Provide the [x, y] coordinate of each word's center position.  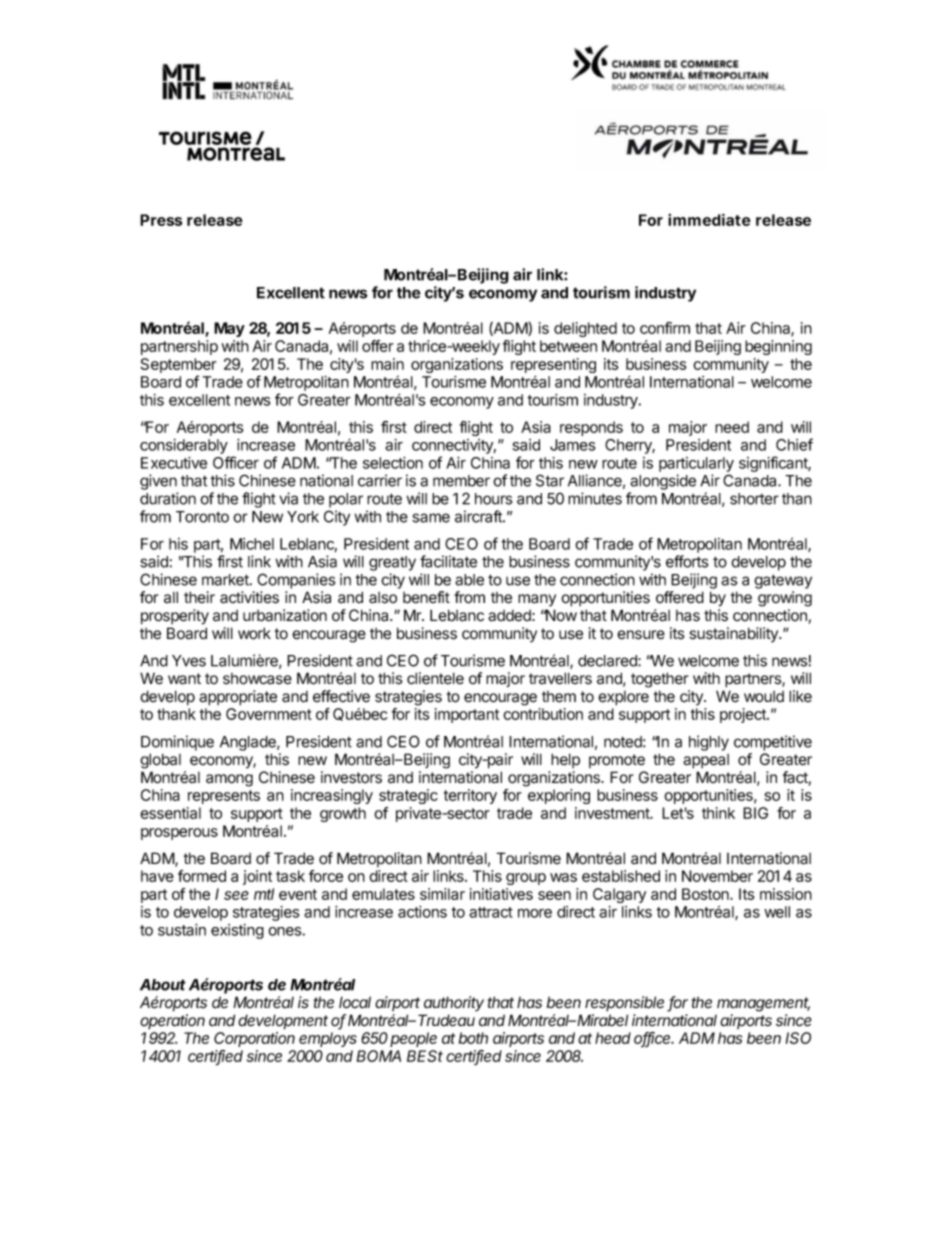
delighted [585, 329]
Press [161, 220]
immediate [709, 220]
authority [454, 1004]
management [763, 1004]
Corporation [254, 1039]
